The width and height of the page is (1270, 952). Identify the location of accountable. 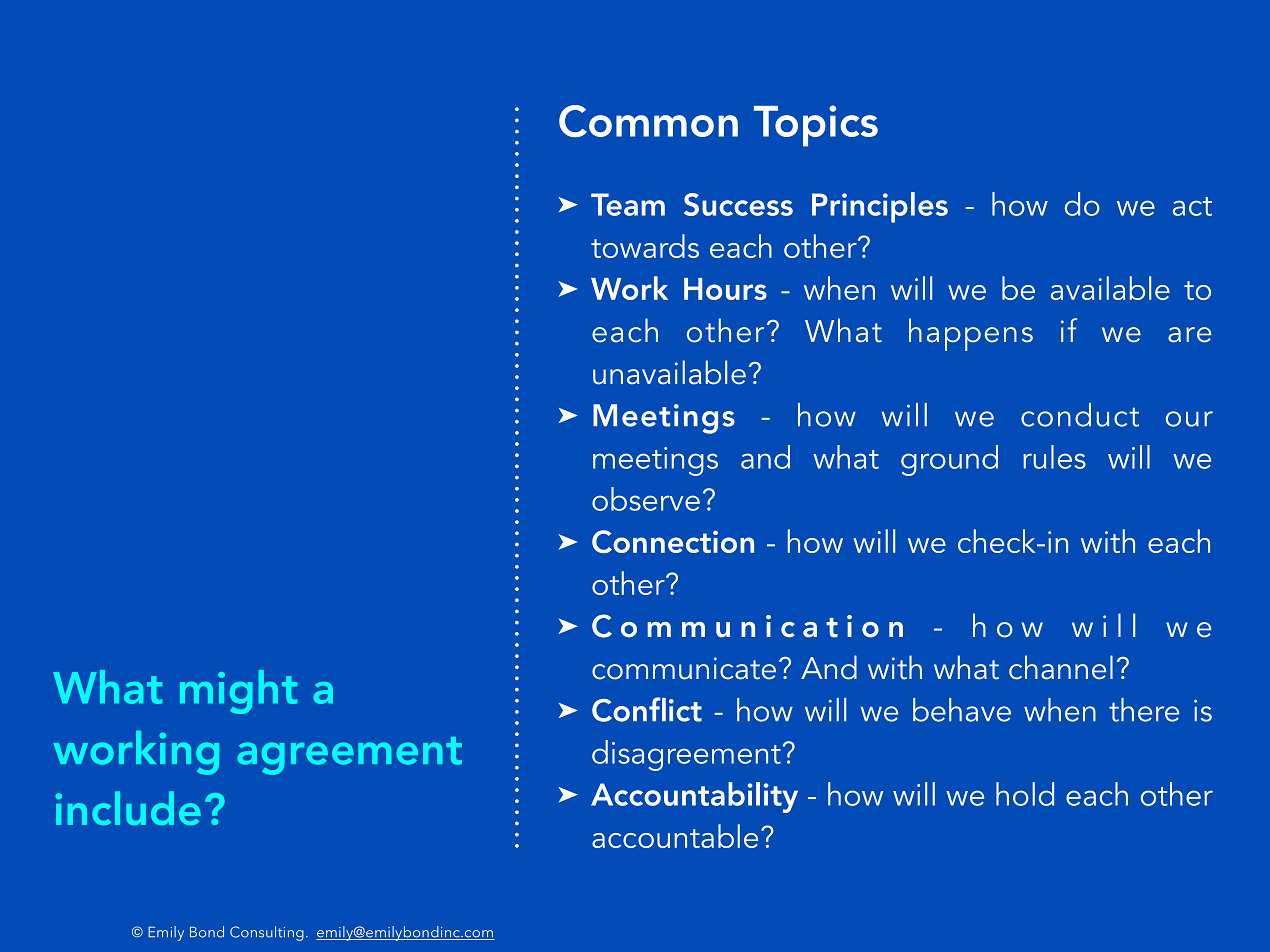
(675, 836).
